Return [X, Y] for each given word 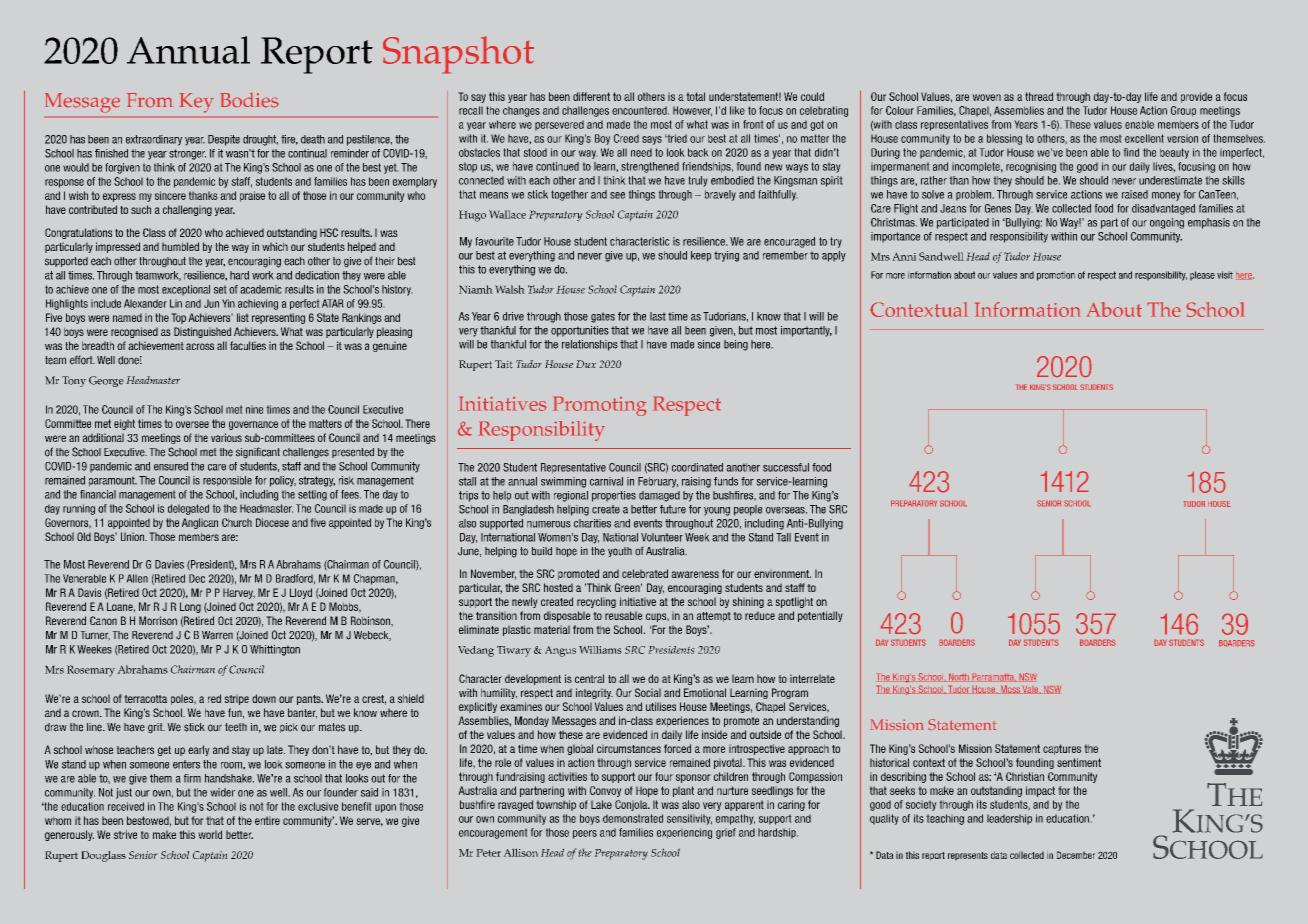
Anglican [200, 523]
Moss [1010, 689]
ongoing [1167, 223]
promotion [1056, 276]
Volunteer [662, 537]
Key [196, 103]
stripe [237, 699]
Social [648, 692]
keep [701, 256]
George [106, 381]
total [695, 96]
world [210, 834]
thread [1039, 96]
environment [782, 573]
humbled [180, 246]
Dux [586, 364]
